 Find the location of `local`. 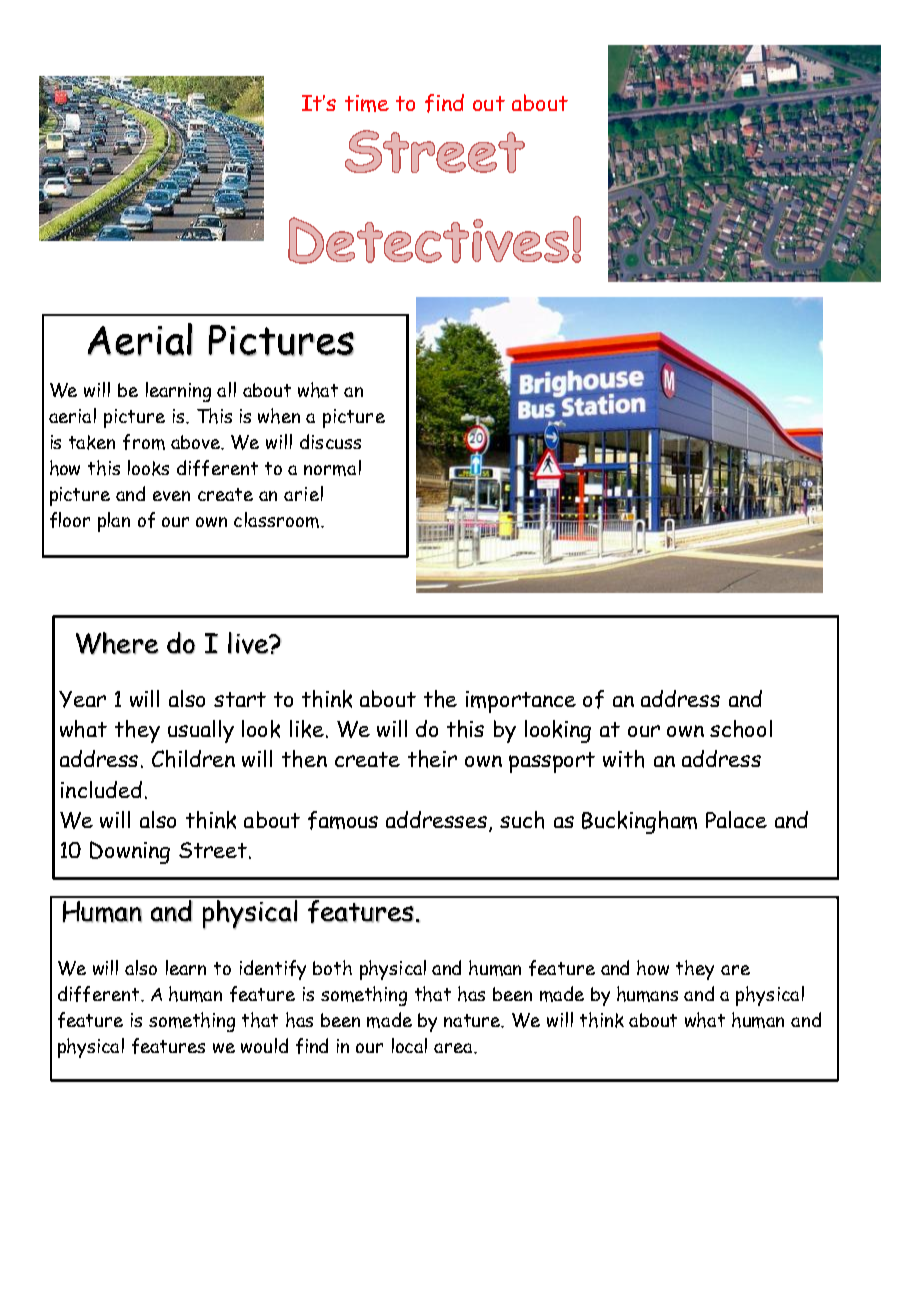

local is located at coordinates (409, 1045).
